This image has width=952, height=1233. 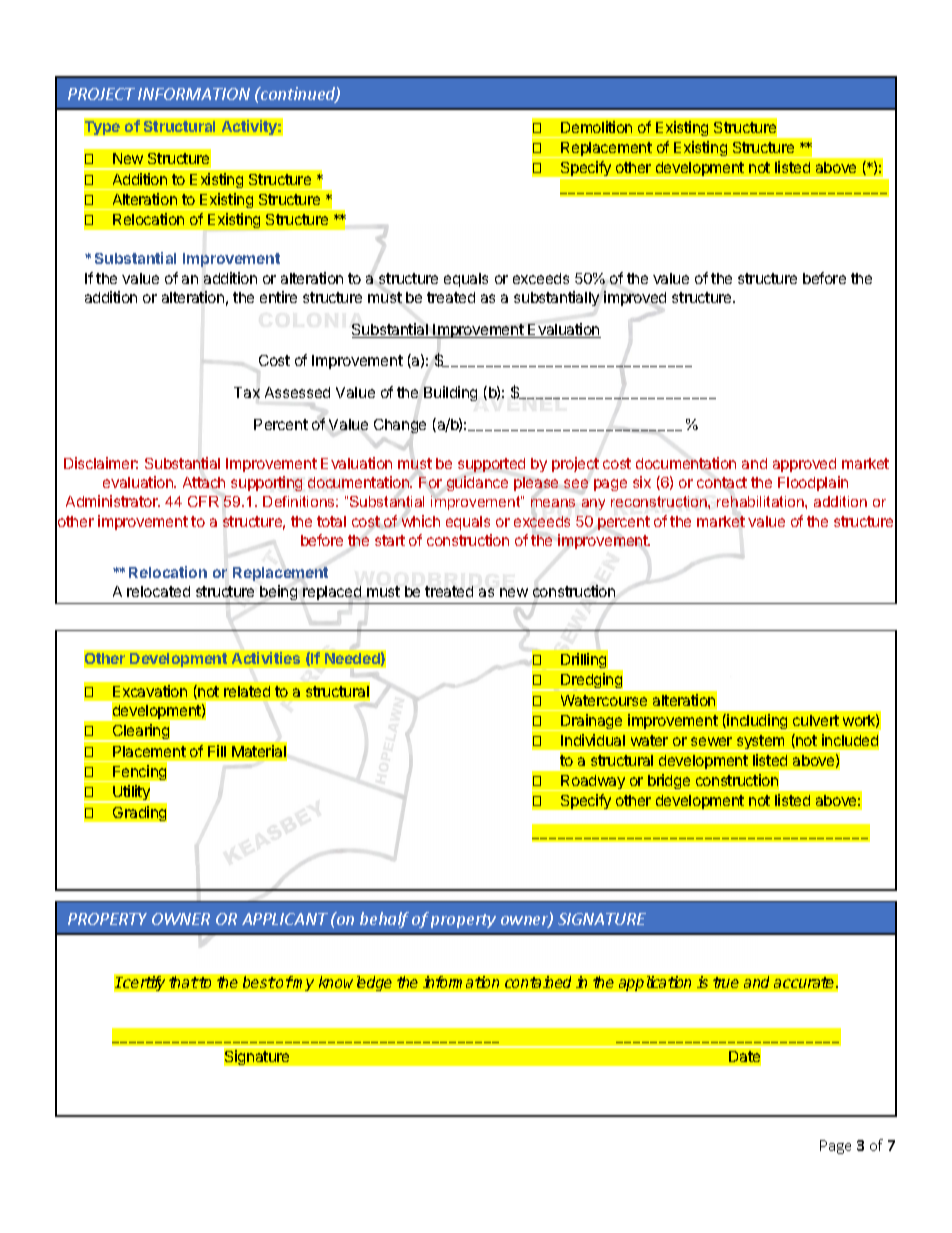 What do you see at coordinates (596, 127) in the image?
I see `Demolition` at bounding box center [596, 127].
